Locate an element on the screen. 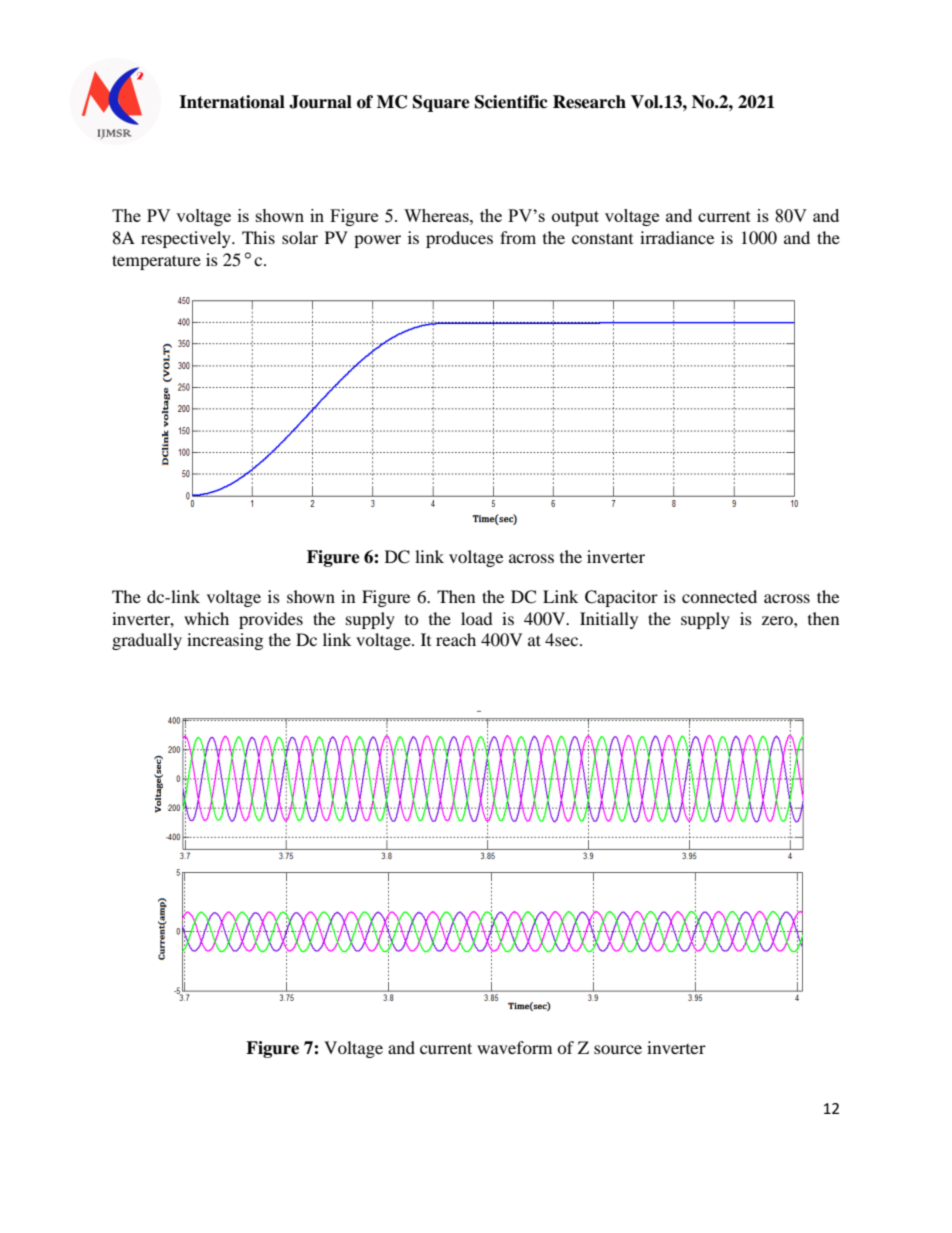 Image resolution: width=952 pixels, height=1233 pixels. Initially is located at coordinates (609, 620).
